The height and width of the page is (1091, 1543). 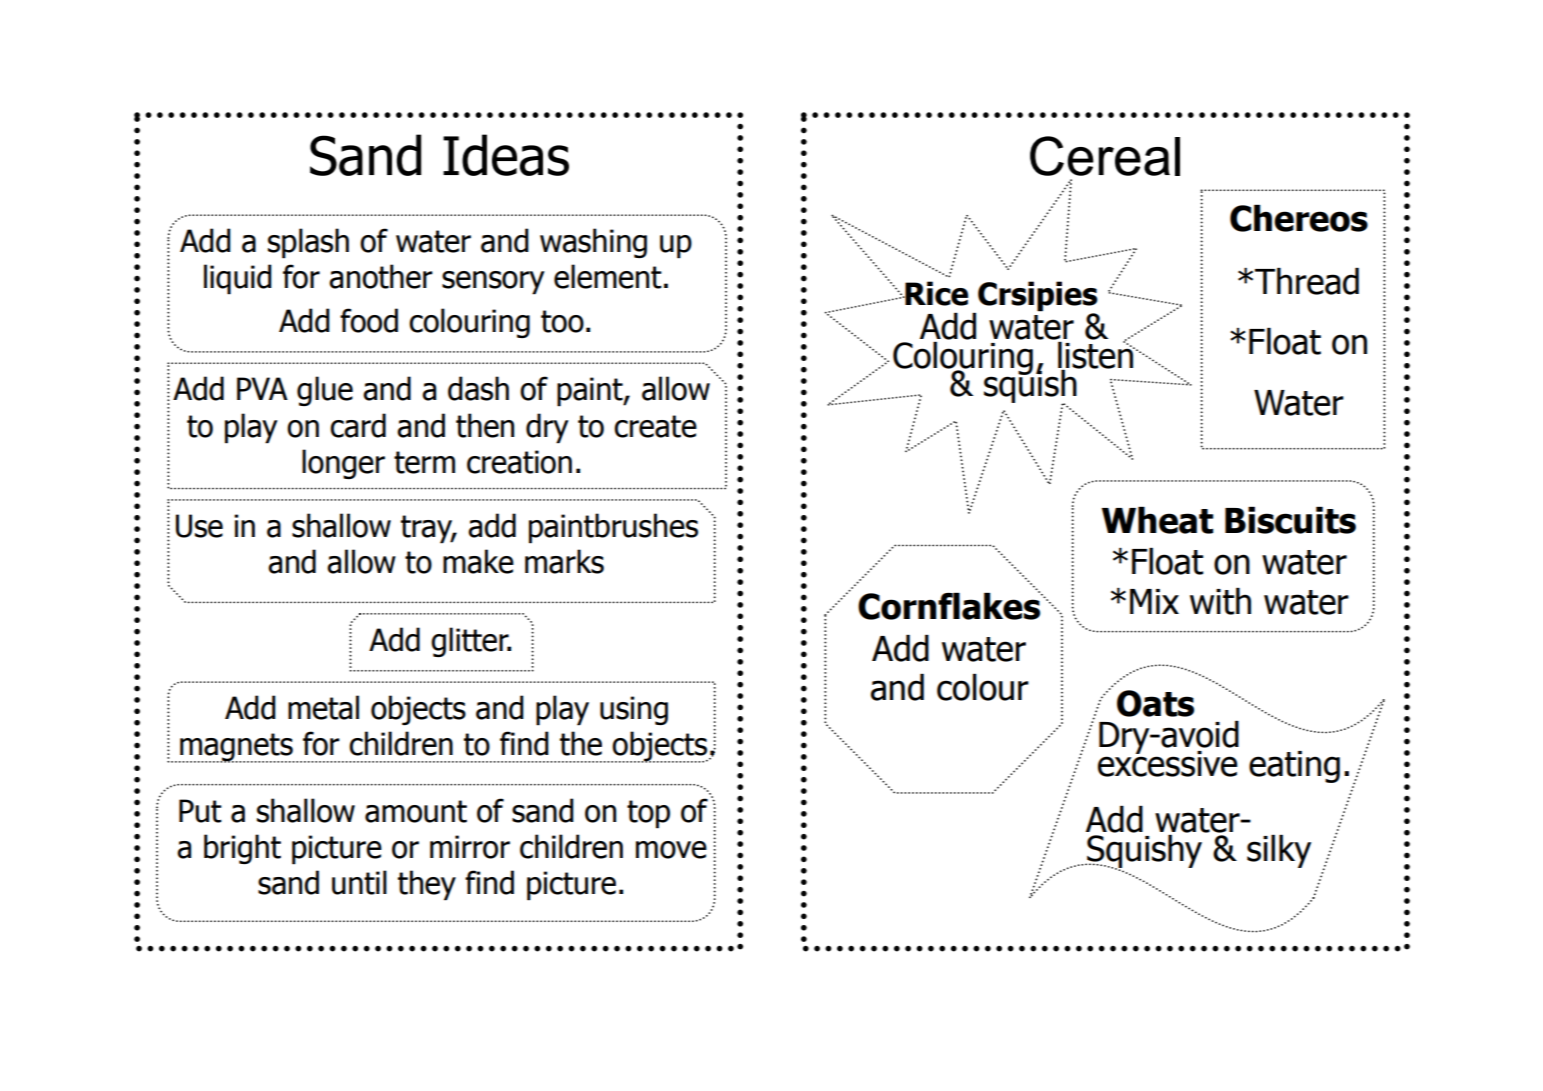 I want to click on Mix, so click(x=1154, y=601).
